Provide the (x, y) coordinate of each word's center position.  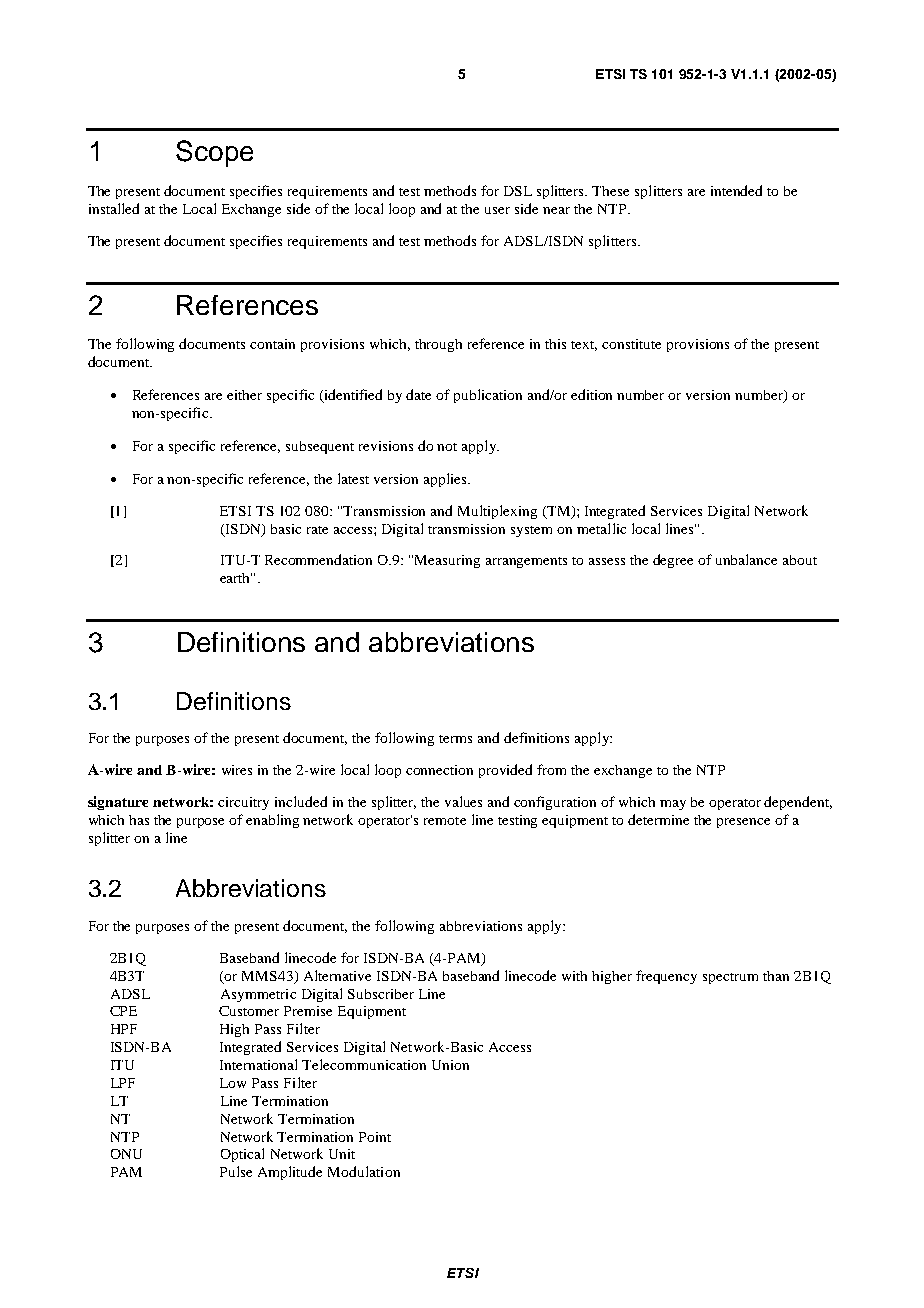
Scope (214, 153)
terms (455, 739)
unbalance (746, 559)
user (497, 210)
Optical (242, 1155)
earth (236, 578)
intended (736, 190)
